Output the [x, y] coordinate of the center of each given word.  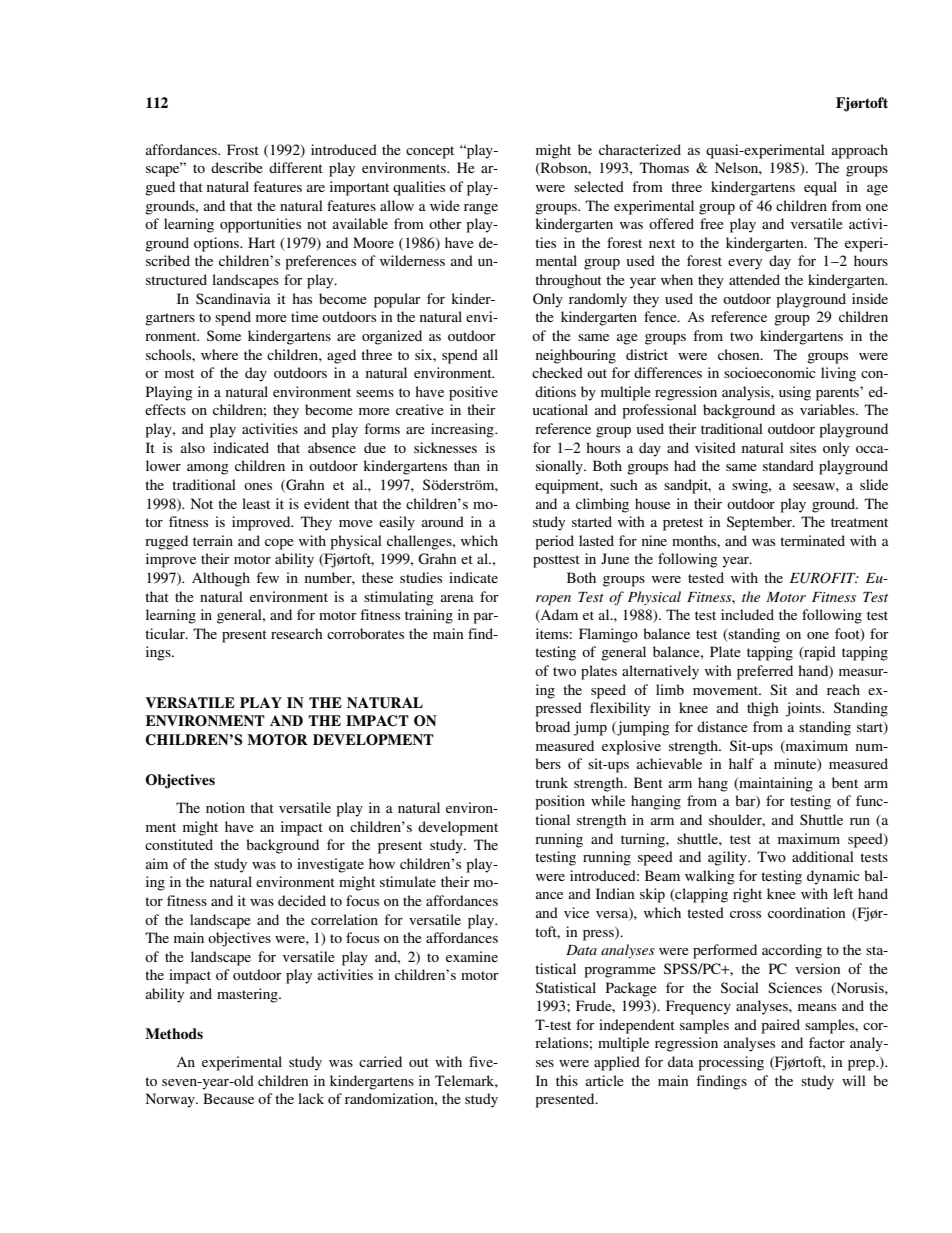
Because [228, 1098]
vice [576, 912]
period [554, 542]
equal [820, 188]
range [481, 209]
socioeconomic [770, 372]
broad [552, 726]
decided [302, 900]
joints [804, 709]
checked [557, 372]
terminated [812, 540]
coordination [807, 912]
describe [237, 167]
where [219, 354]
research [297, 633]
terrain [213, 540]
